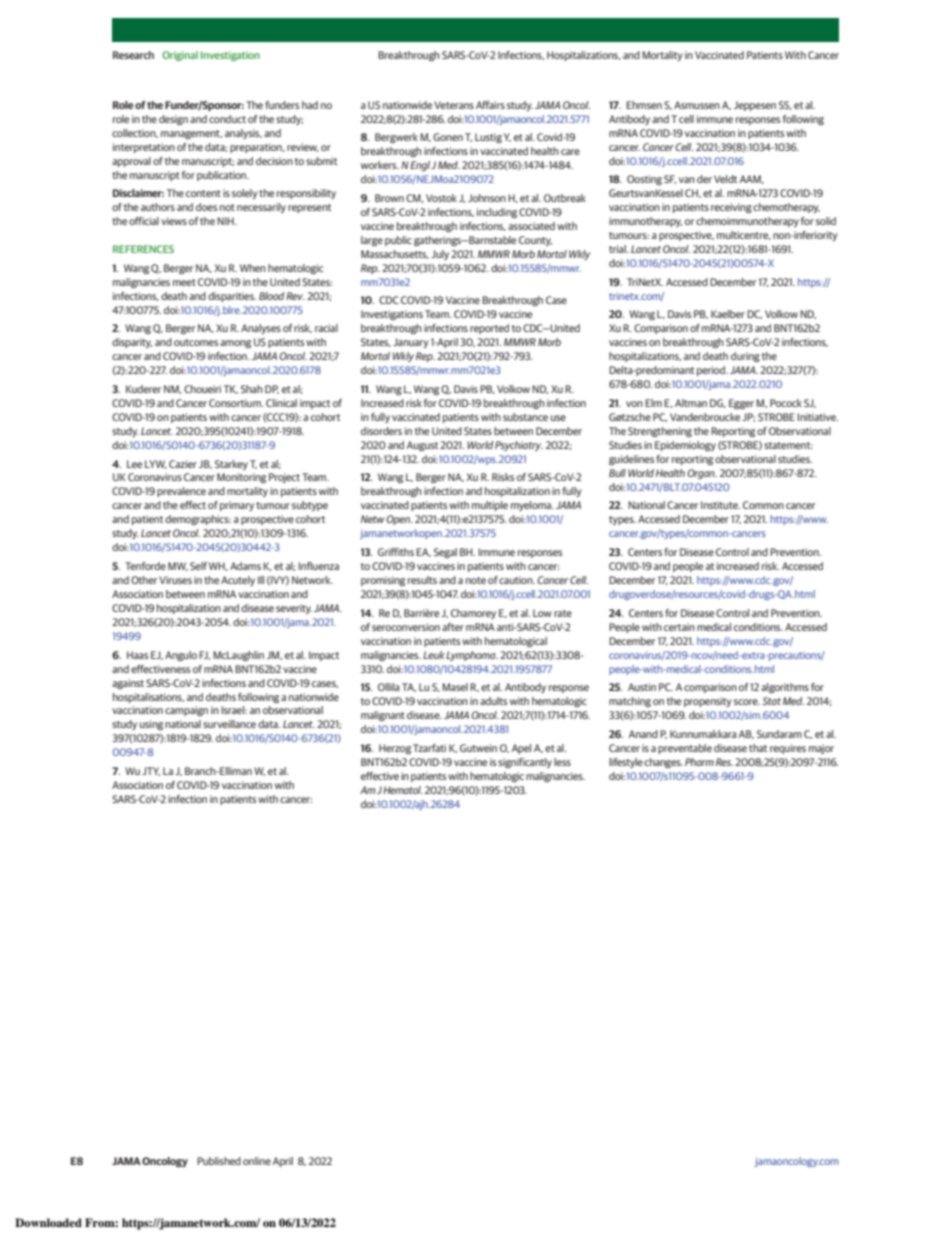 This screenshot has width=952, height=1233. Describe the element at coordinates (679, 627) in the screenshot. I see `certain` at that location.
